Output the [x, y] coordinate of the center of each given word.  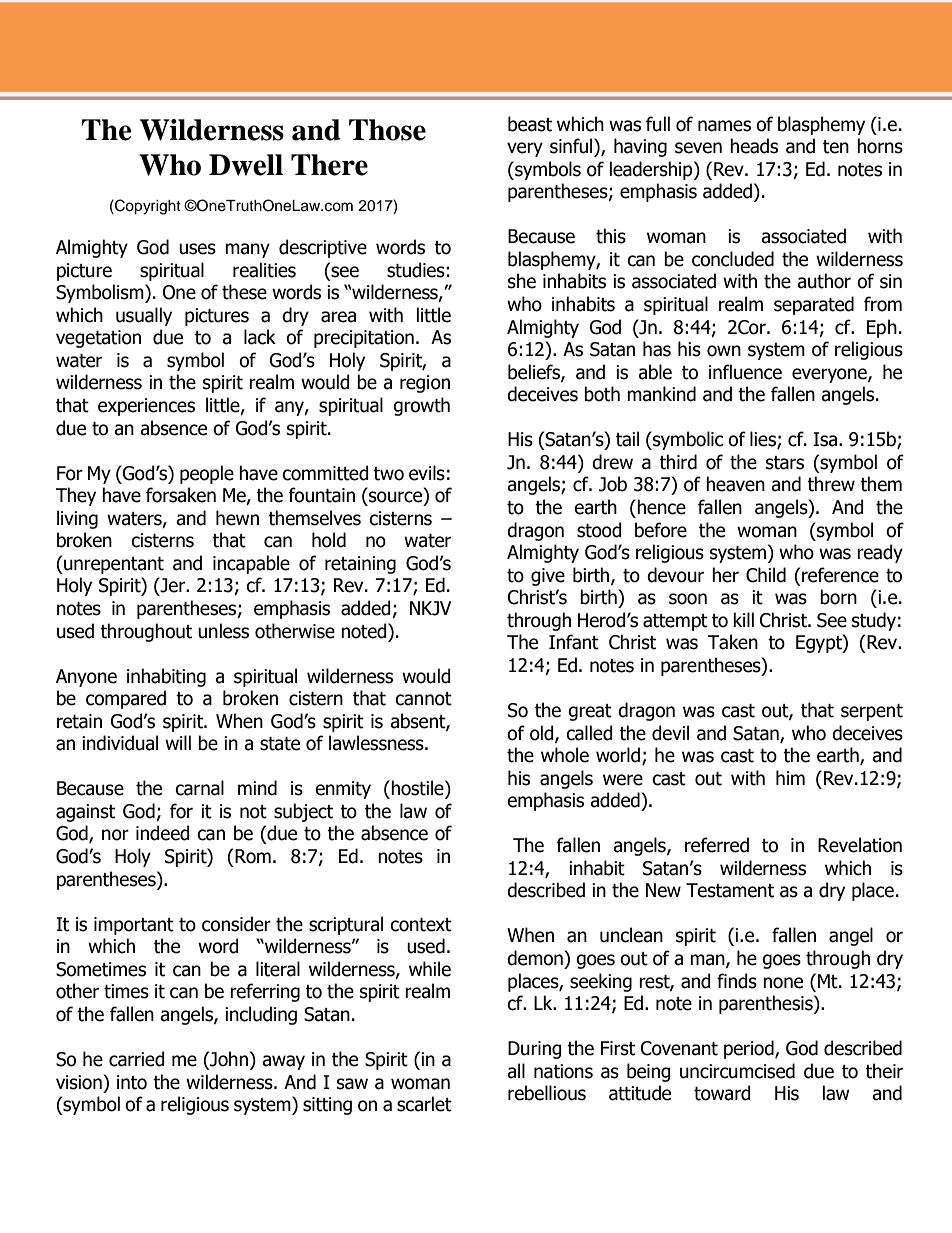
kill [743, 619]
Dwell [246, 165]
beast [530, 124]
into [132, 1082]
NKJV [430, 608]
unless [223, 631]
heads [754, 146]
